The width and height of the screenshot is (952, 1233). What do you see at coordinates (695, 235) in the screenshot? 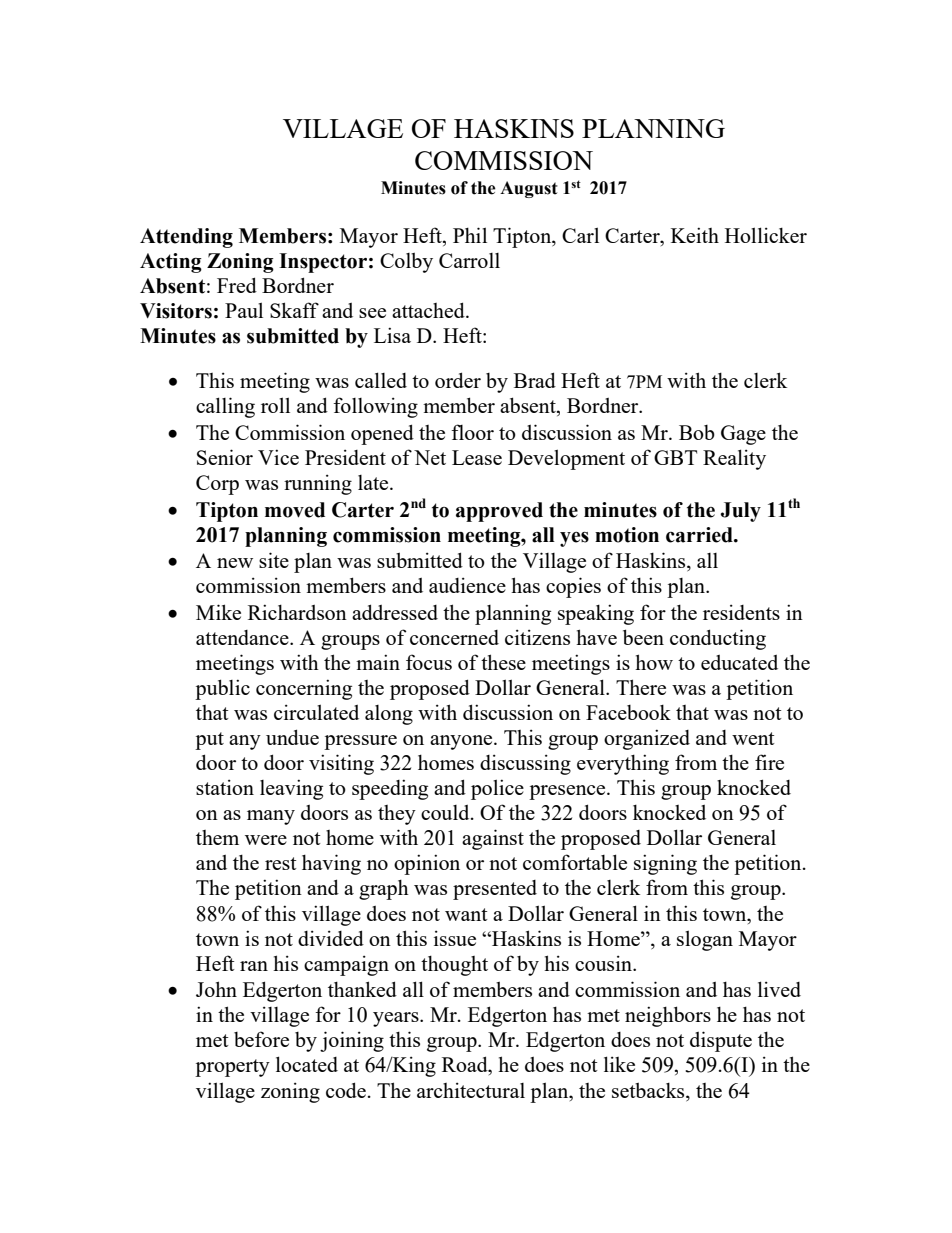
I see `Keith` at bounding box center [695, 235].
